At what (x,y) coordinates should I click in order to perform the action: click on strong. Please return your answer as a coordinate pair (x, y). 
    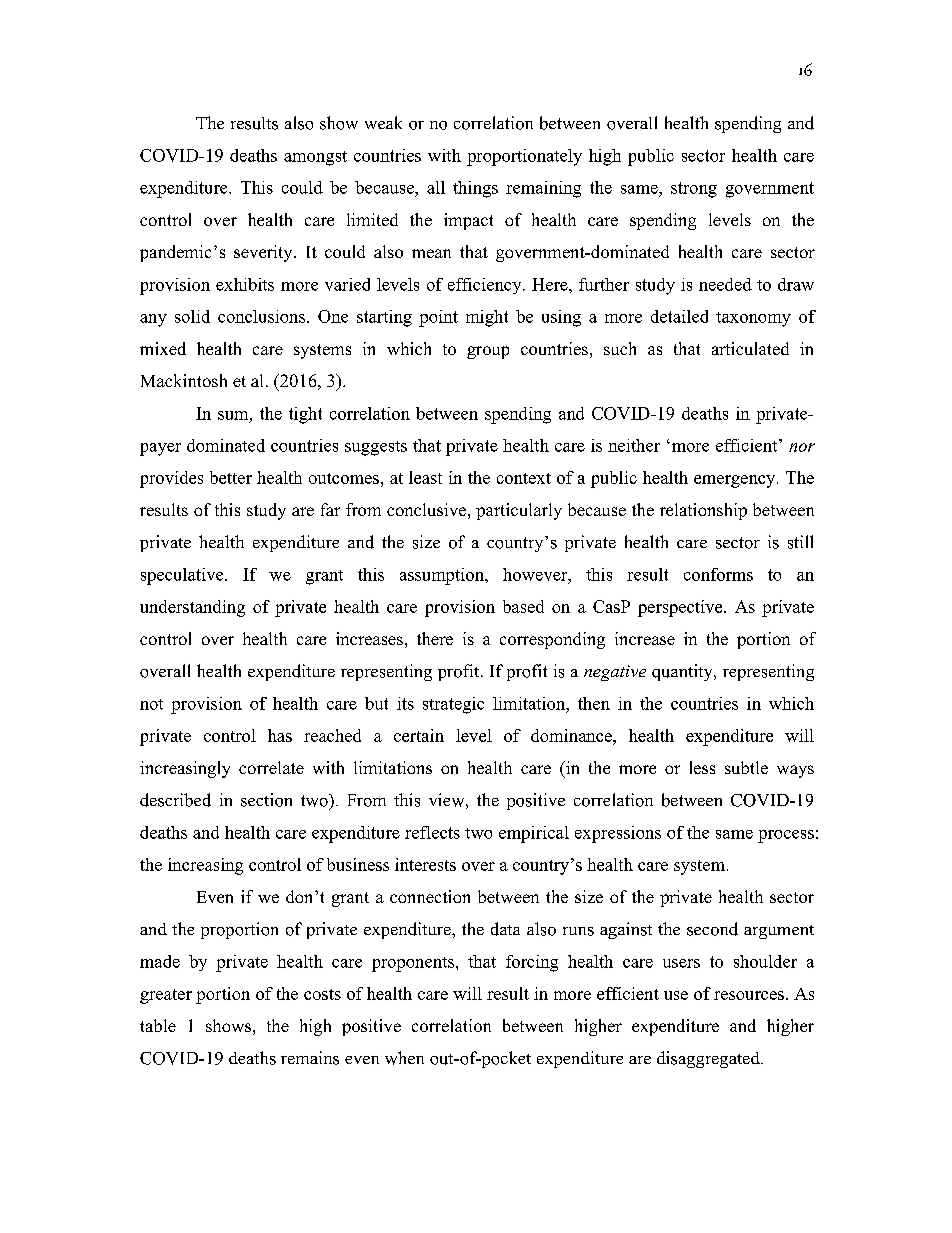
    Looking at the image, I should click on (694, 190).
